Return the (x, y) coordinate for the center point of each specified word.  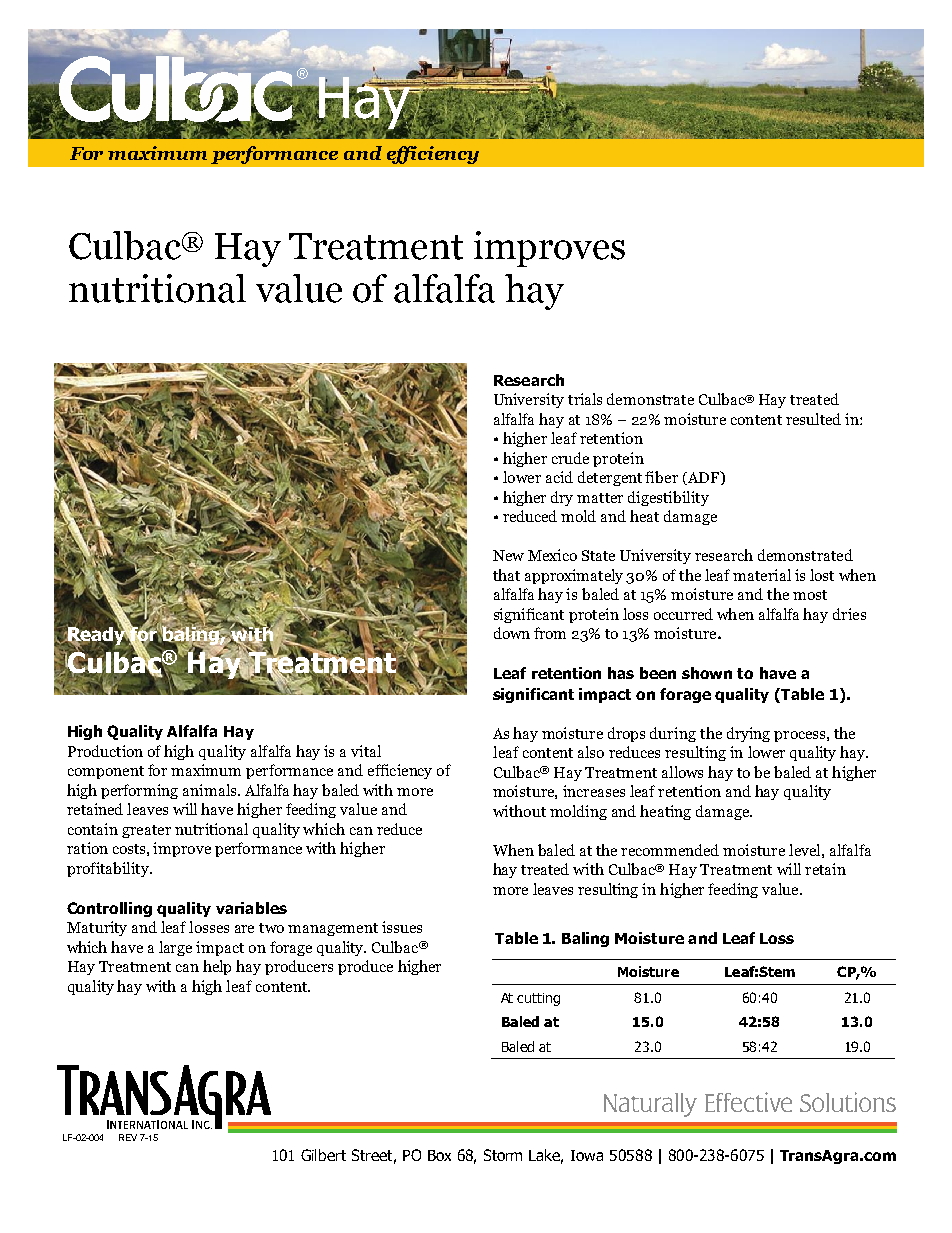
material (762, 575)
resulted (813, 419)
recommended (670, 850)
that (506, 575)
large (175, 948)
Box (439, 1155)
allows (682, 772)
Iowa (587, 1155)
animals (211, 790)
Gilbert (323, 1155)
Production (105, 751)
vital (366, 751)
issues (402, 927)
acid (559, 477)
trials (585, 399)
